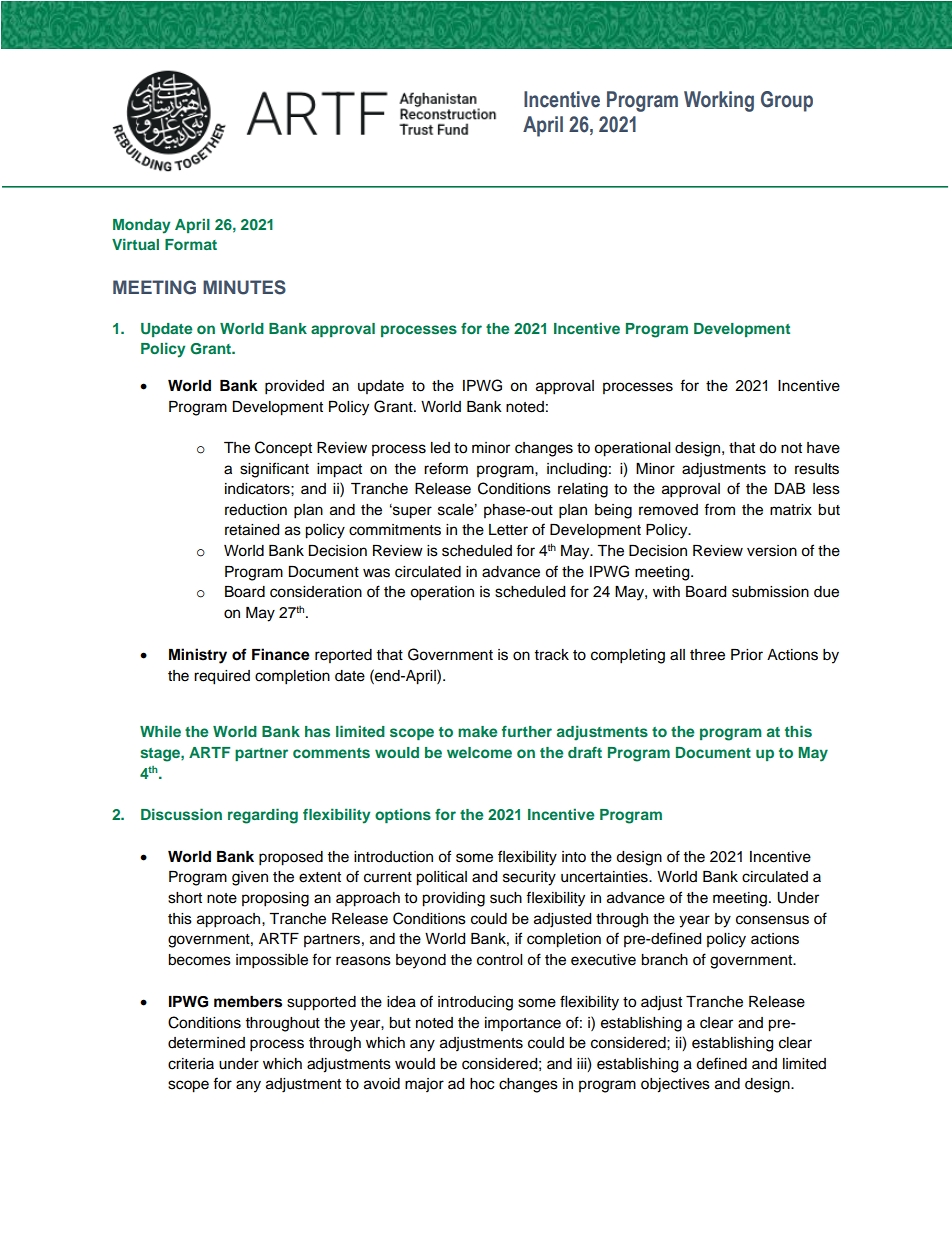 Image resolution: width=952 pixels, height=1233 pixels. Describe the element at coordinates (191, 1064) in the screenshot. I see `criteria` at that location.
